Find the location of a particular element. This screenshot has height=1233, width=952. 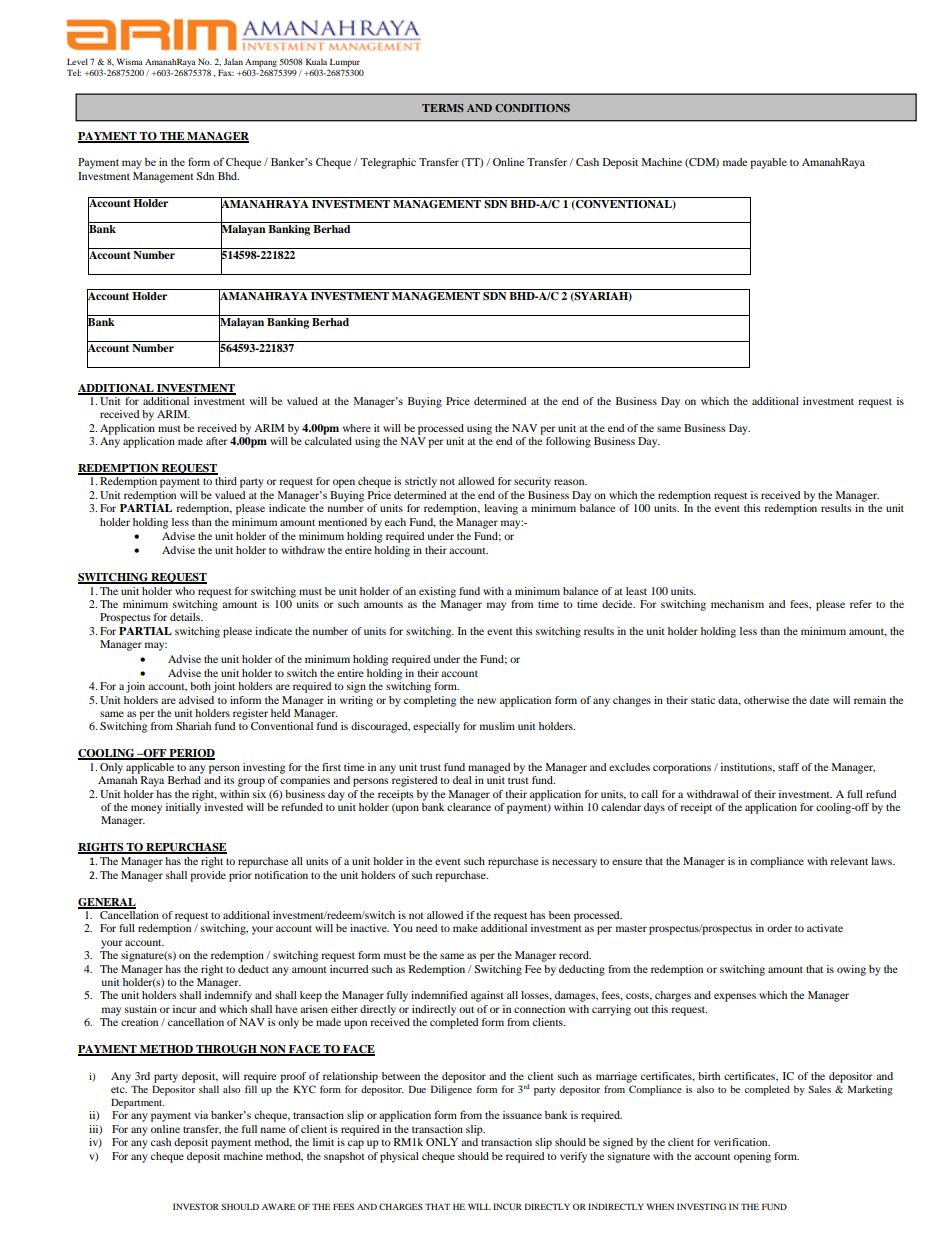

clearance is located at coordinates (469, 807).
